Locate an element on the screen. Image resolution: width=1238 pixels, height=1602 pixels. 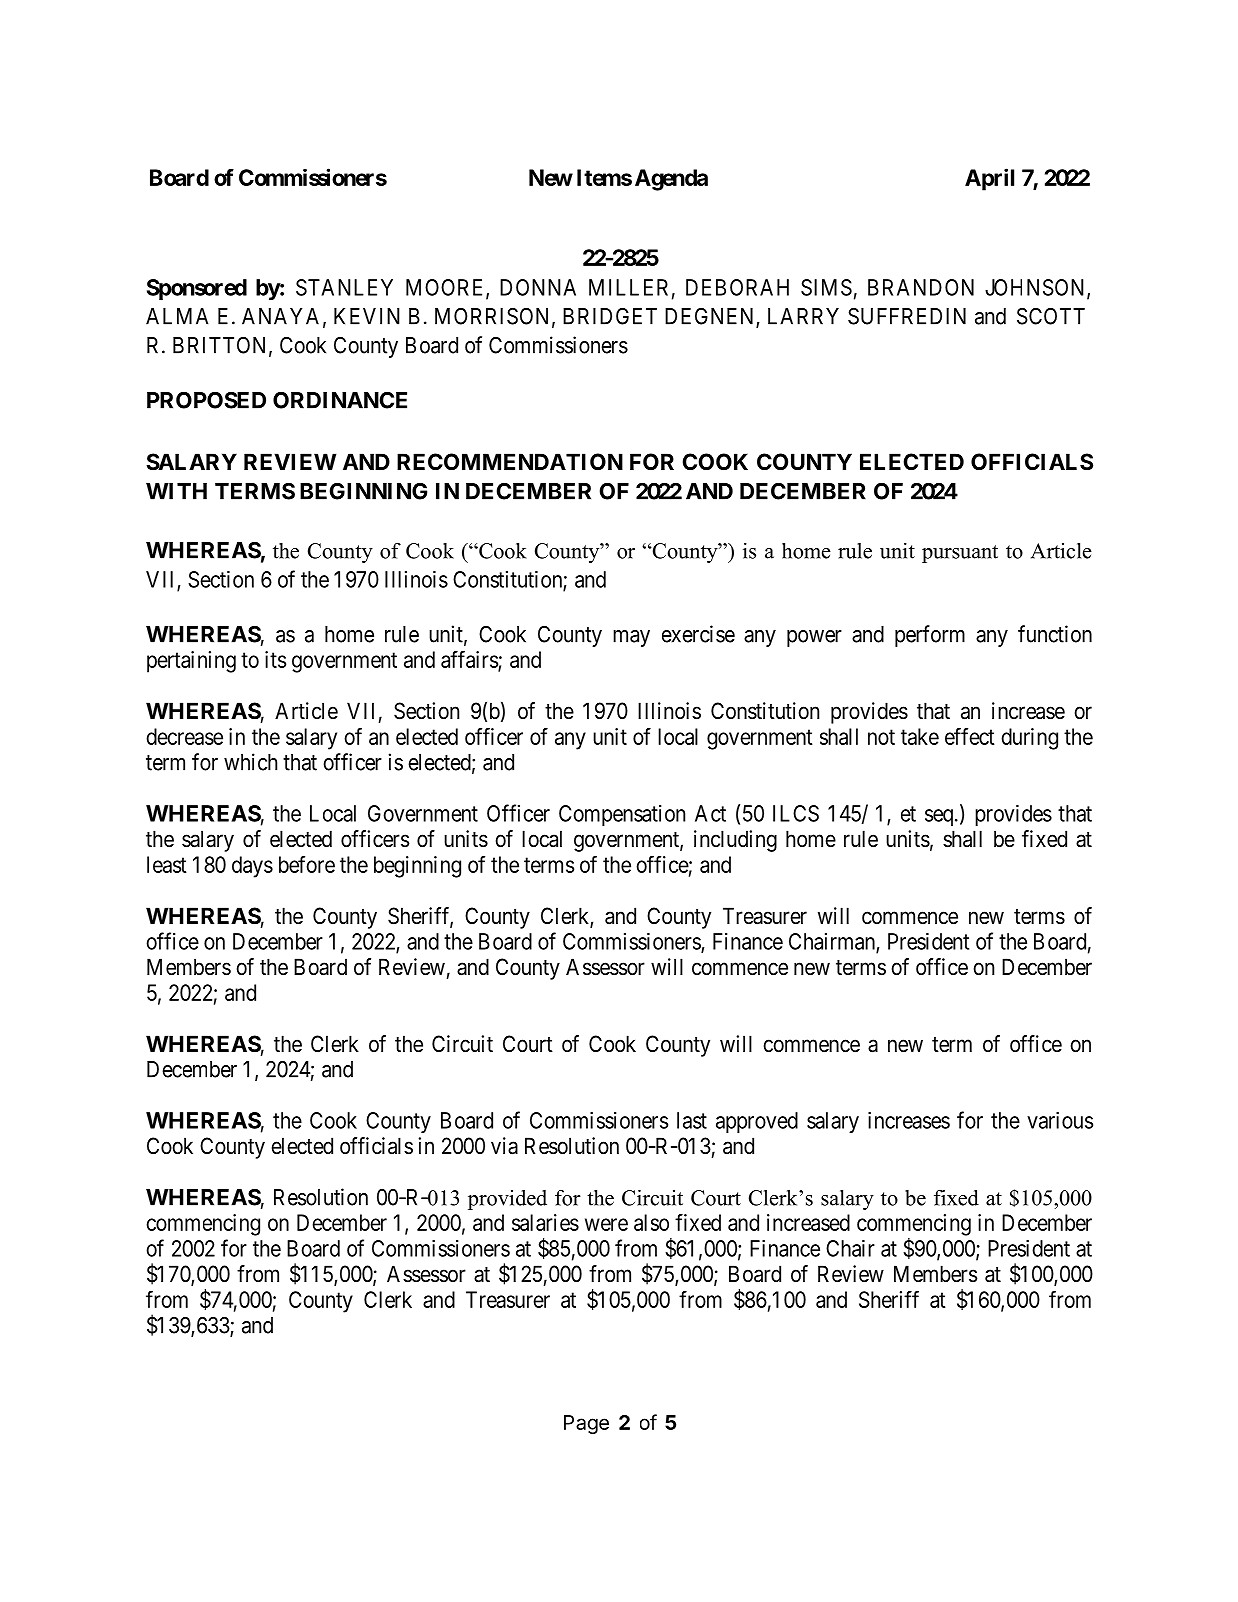
various is located at coordinates (1060, 1120).
